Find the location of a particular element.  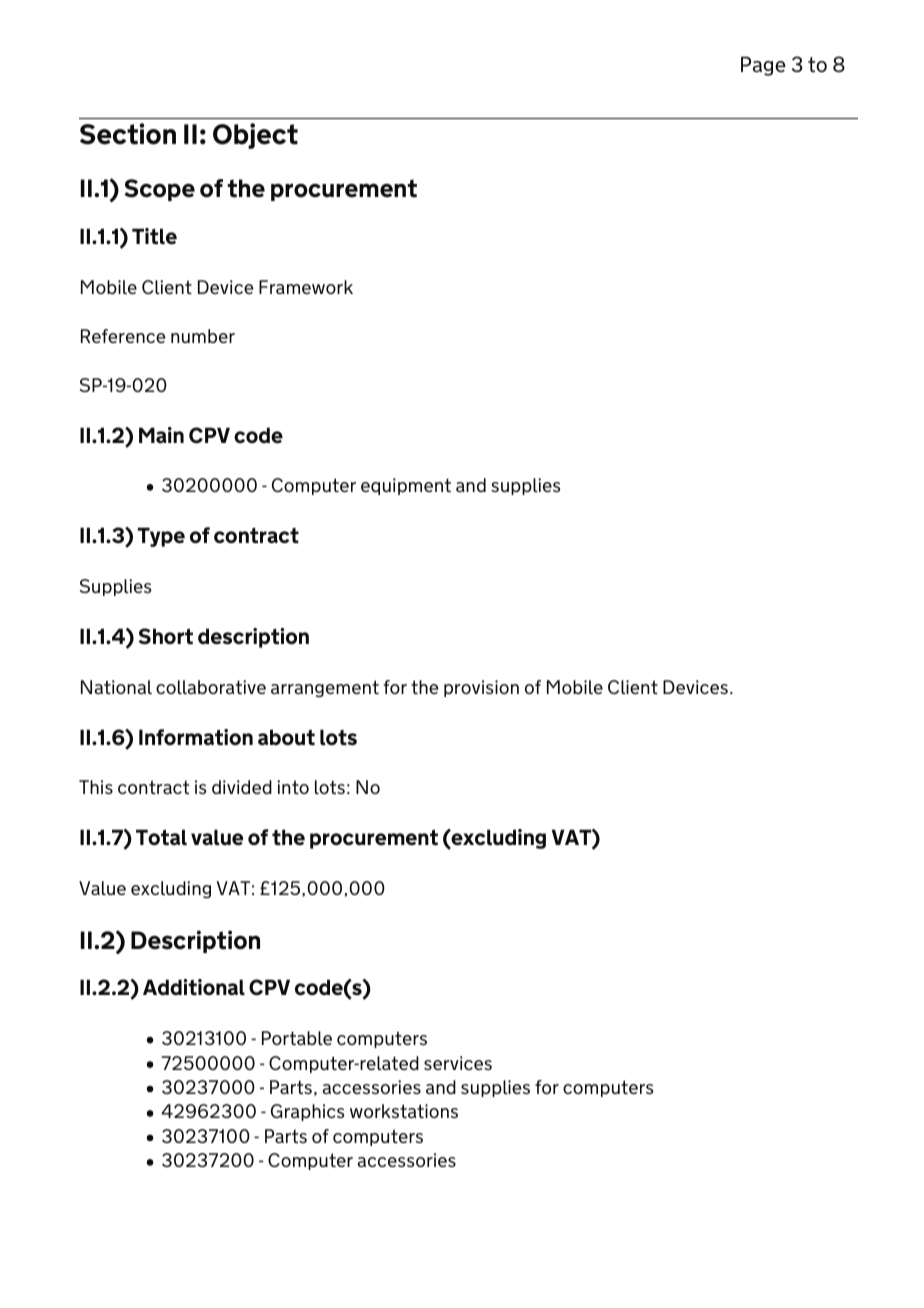

Object is located at coordinates (255, 136).
